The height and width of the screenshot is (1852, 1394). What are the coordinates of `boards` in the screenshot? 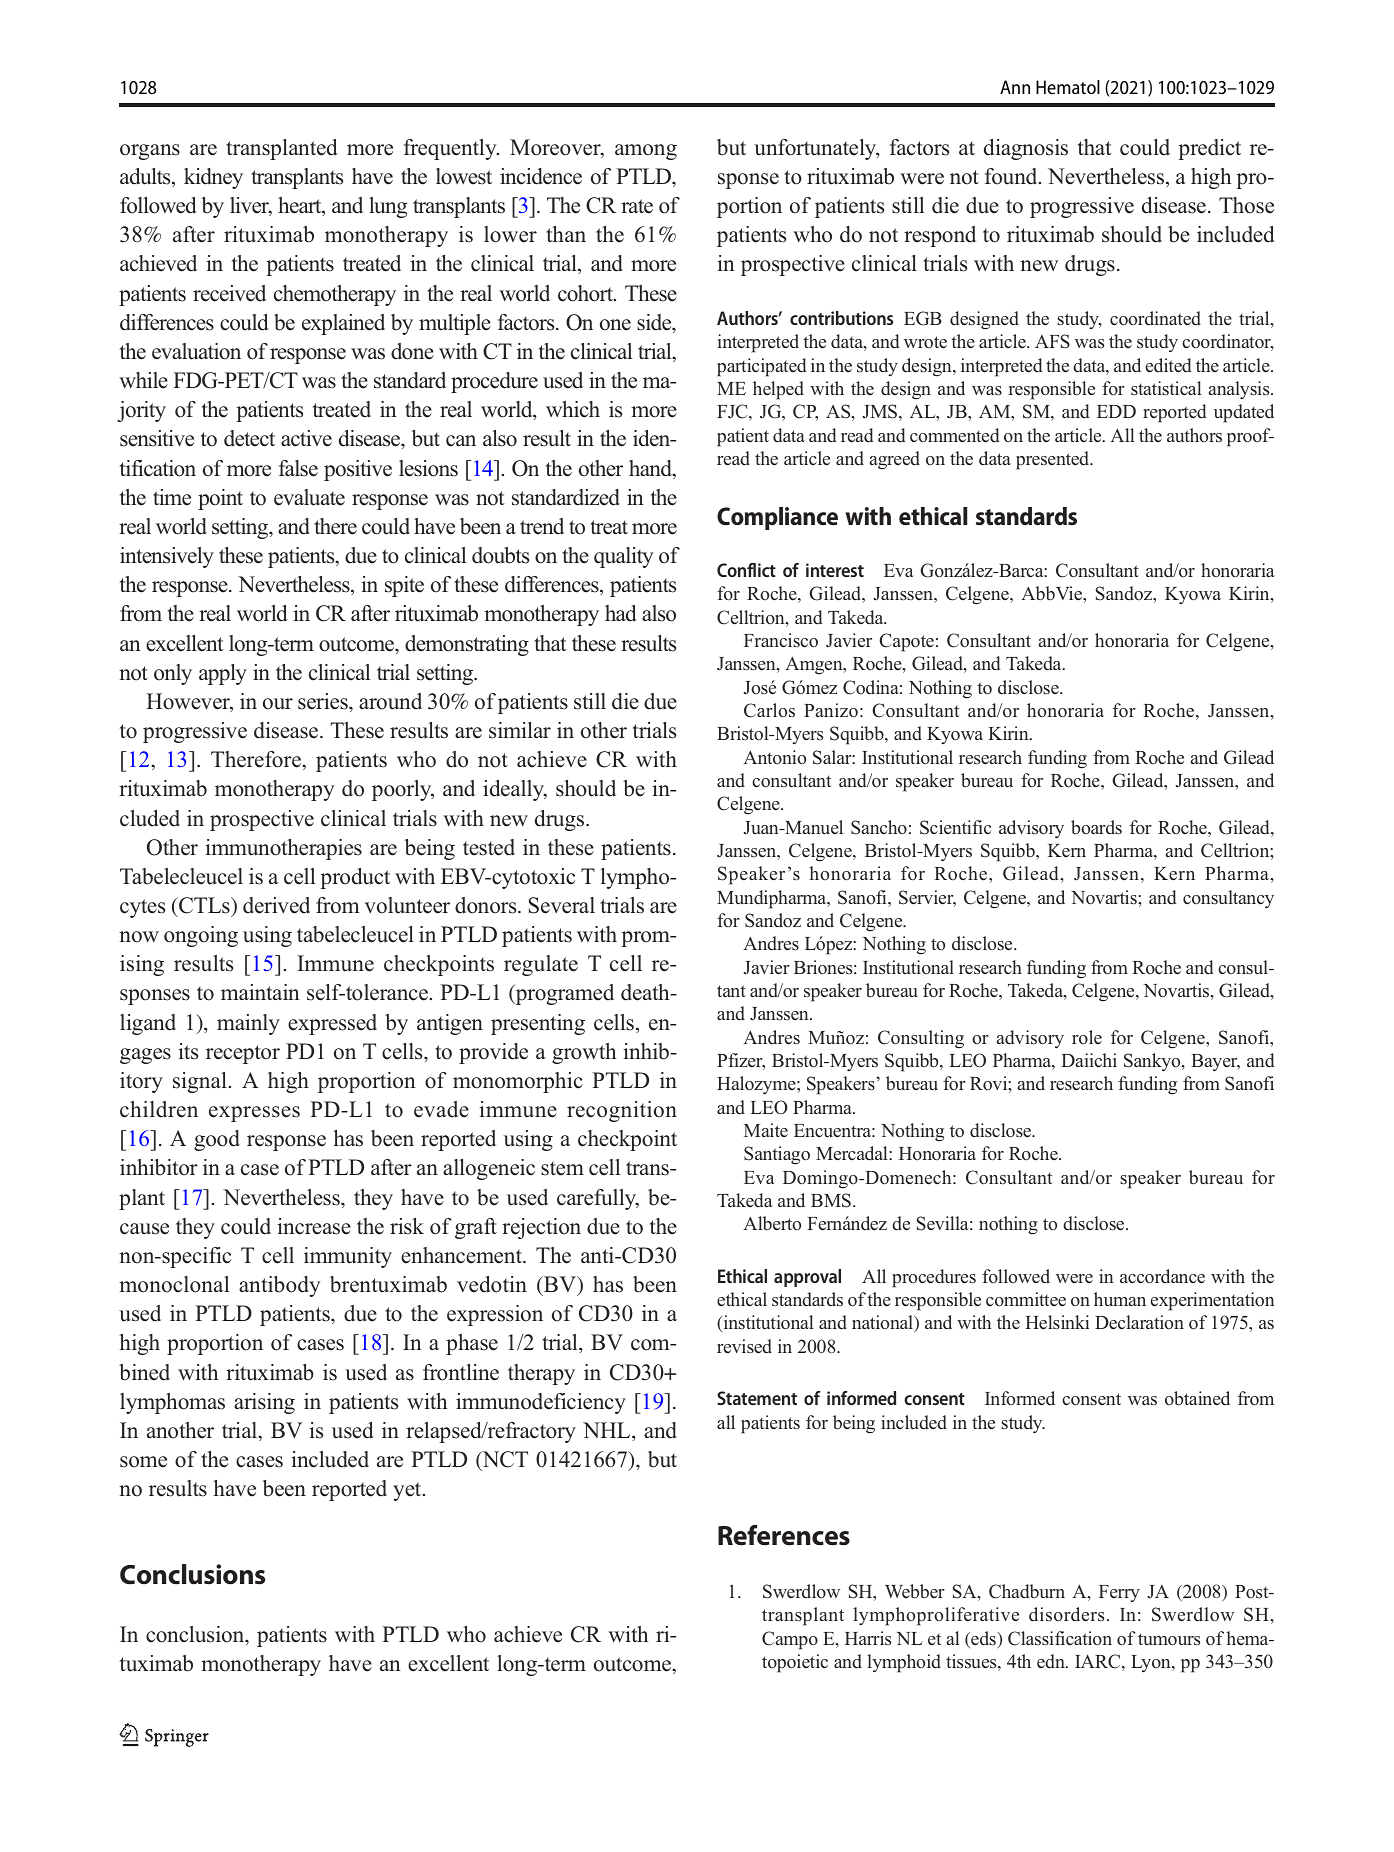 It's located at (1096, 827).
